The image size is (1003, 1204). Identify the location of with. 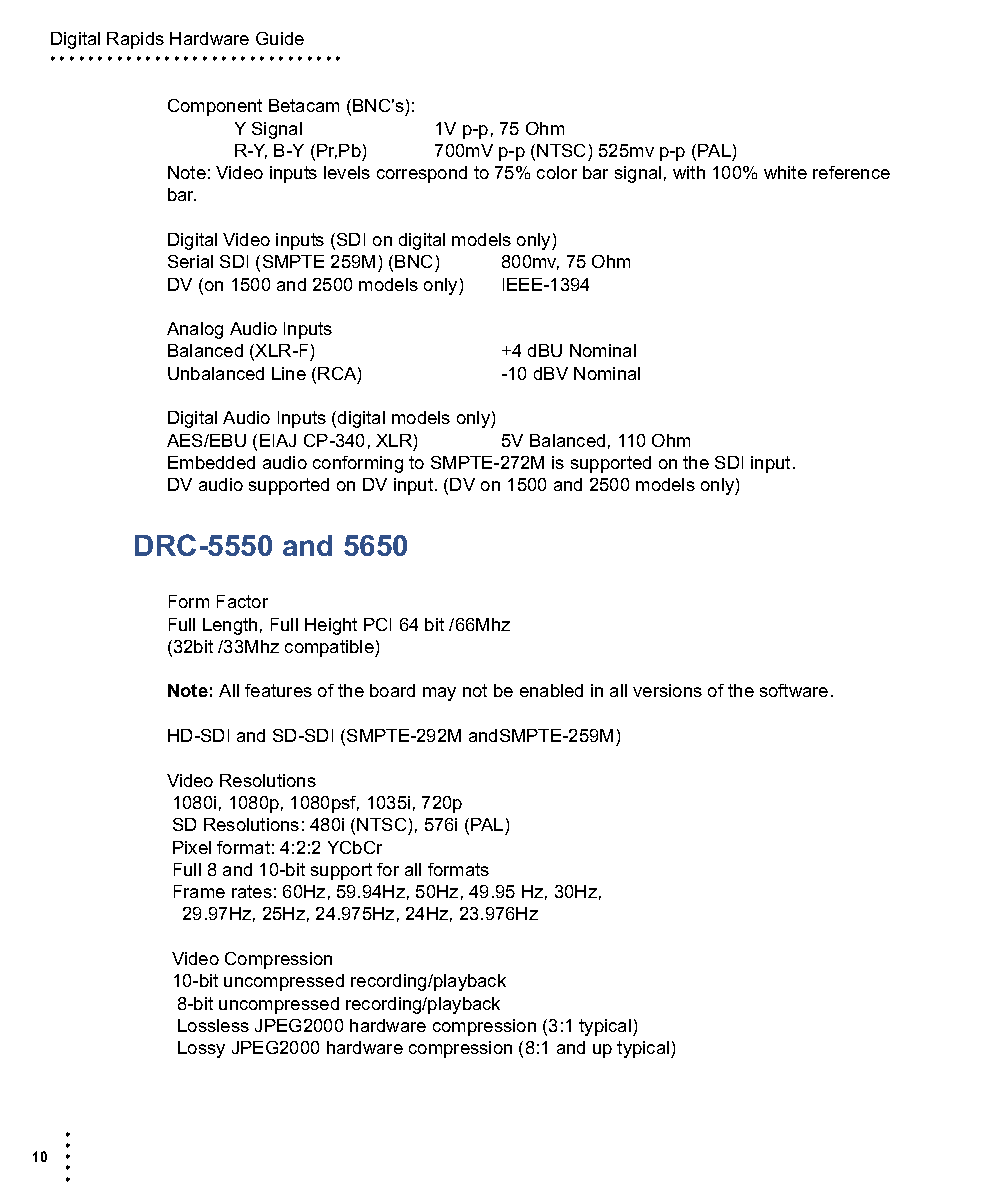
(689, 172).
